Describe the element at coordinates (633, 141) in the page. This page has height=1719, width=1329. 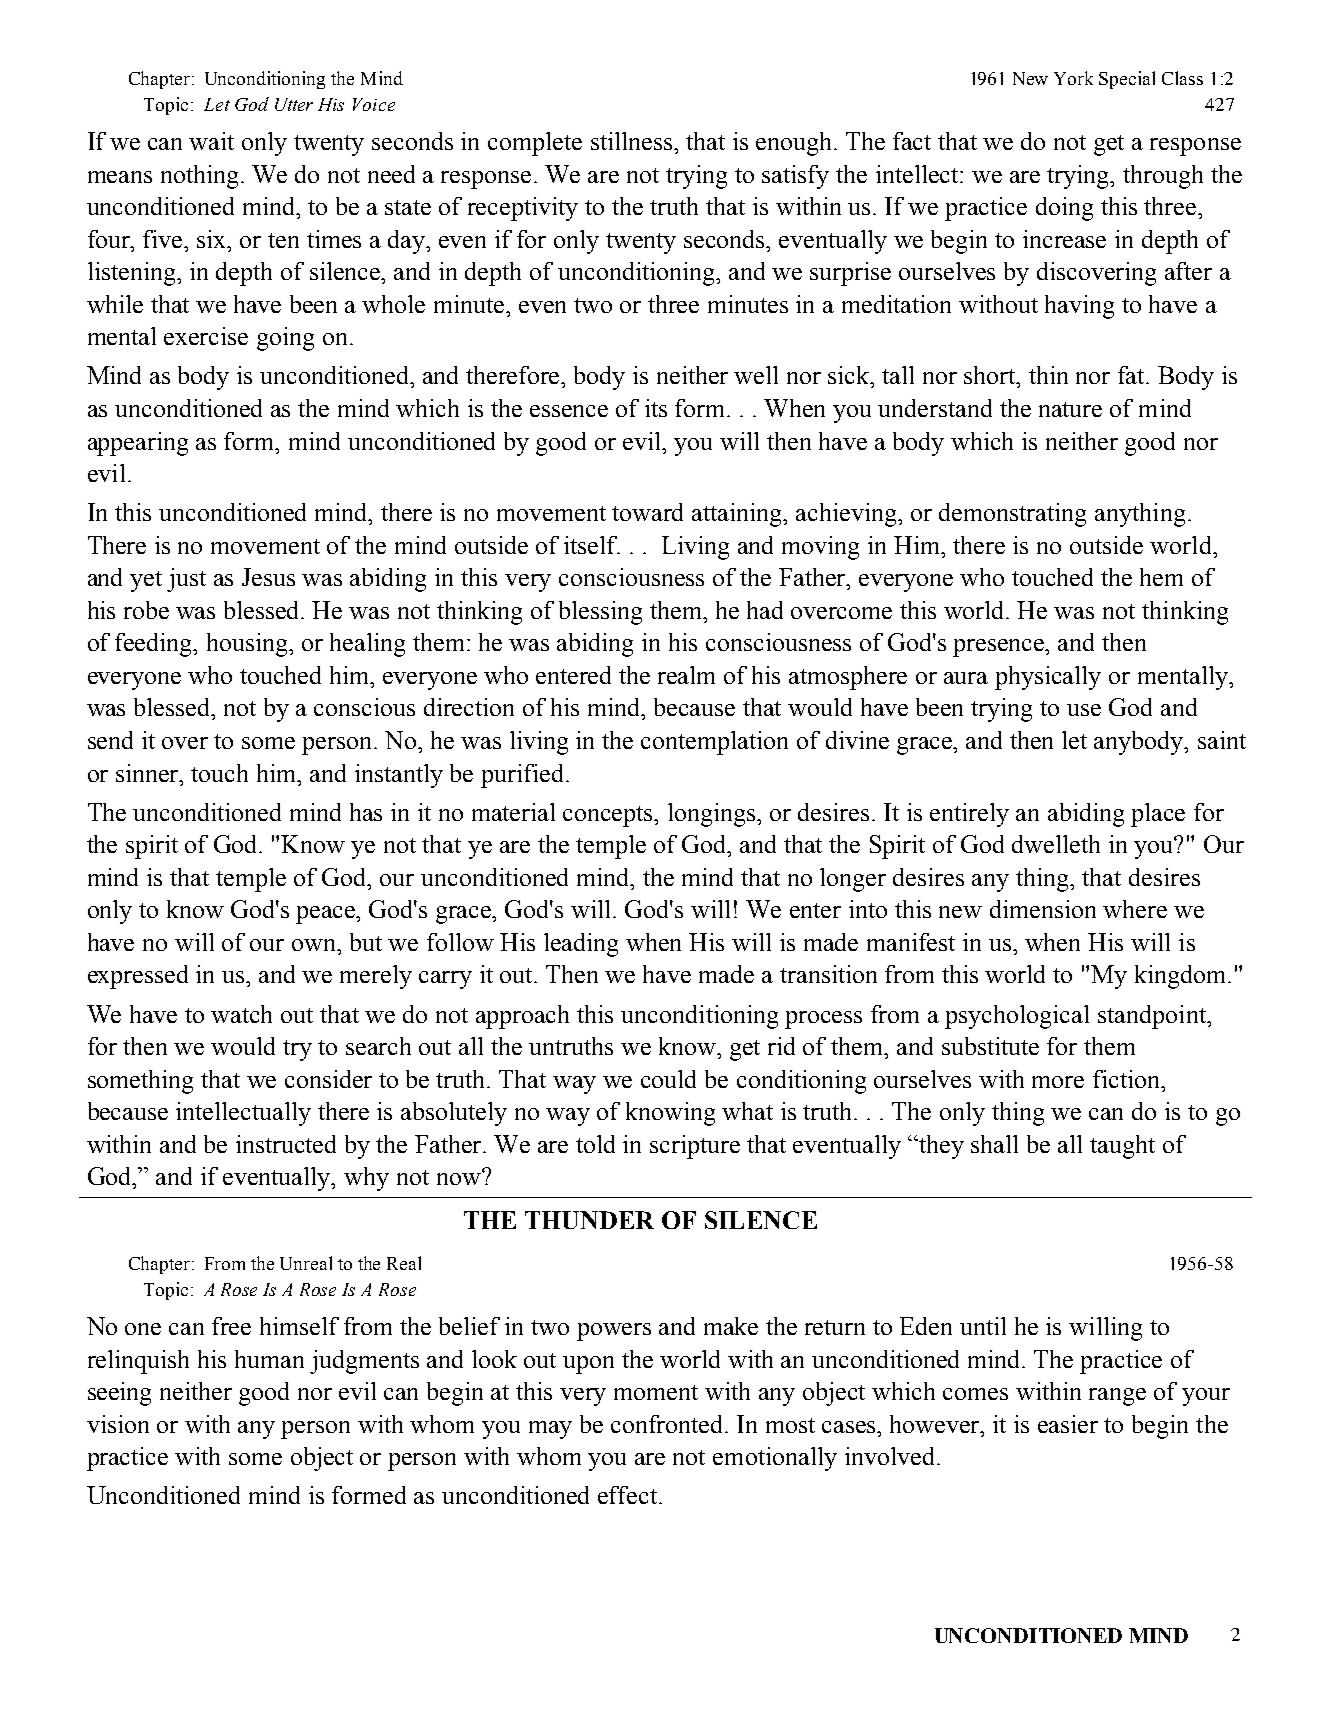
I see `stillness` at that location.
